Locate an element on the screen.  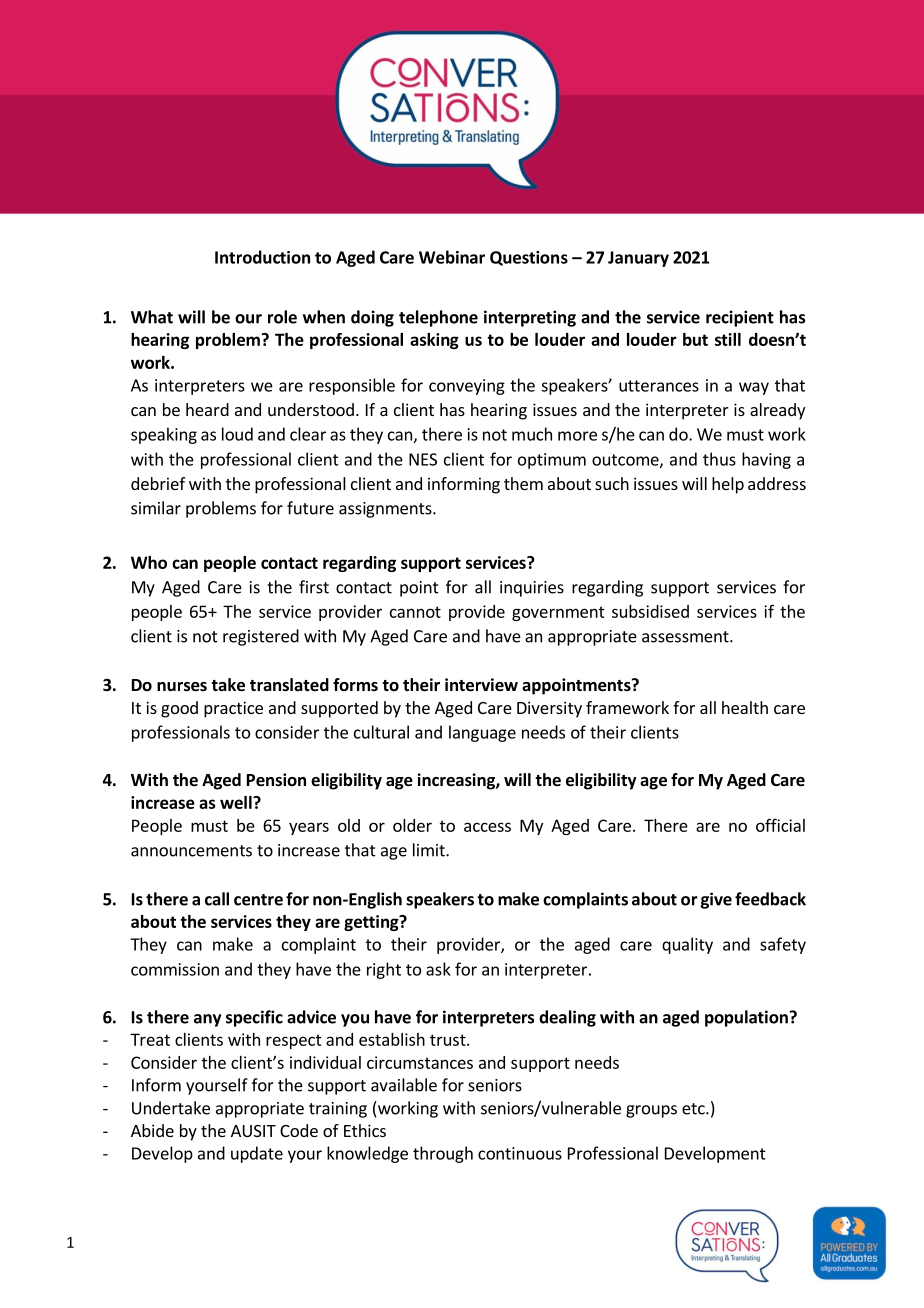
debrief is located at coordinates (158, 483).
